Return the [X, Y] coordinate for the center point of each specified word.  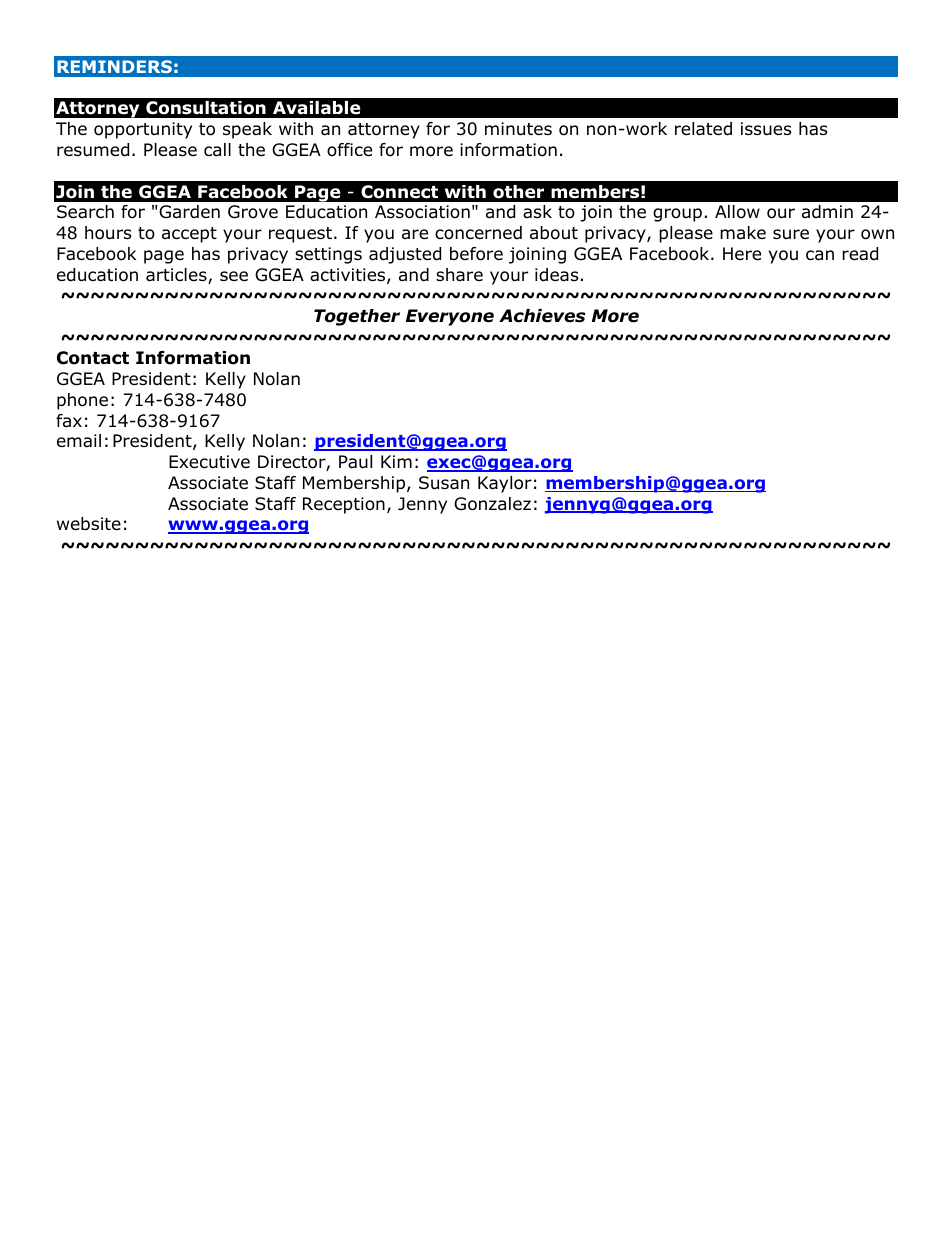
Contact [93, 358]
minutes [518, 129]
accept [189, 235]
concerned [478, 233]
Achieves [542, 316]
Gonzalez [492, 504]
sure [791, 234]
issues [766, 129]
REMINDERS [114, 66]
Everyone [450, 317]
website [89, 524]
